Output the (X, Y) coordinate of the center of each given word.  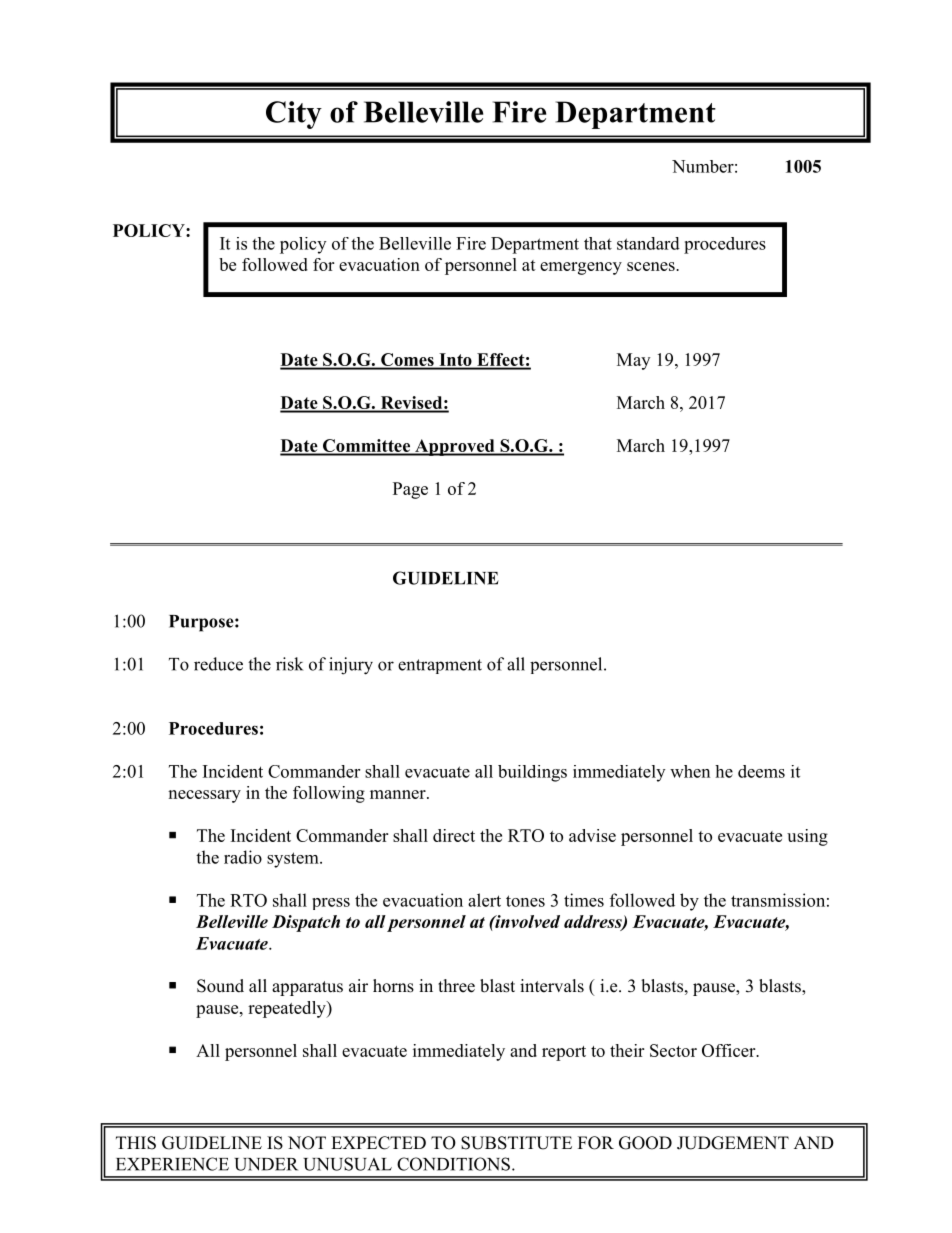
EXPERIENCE (172, 1164)
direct (454, 835)
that (598, 243)
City (294, 115)
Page (410, 490)
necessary (204, 796)
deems (761, 771)
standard (648, 243)
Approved (455, 447)
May (633, 361)
